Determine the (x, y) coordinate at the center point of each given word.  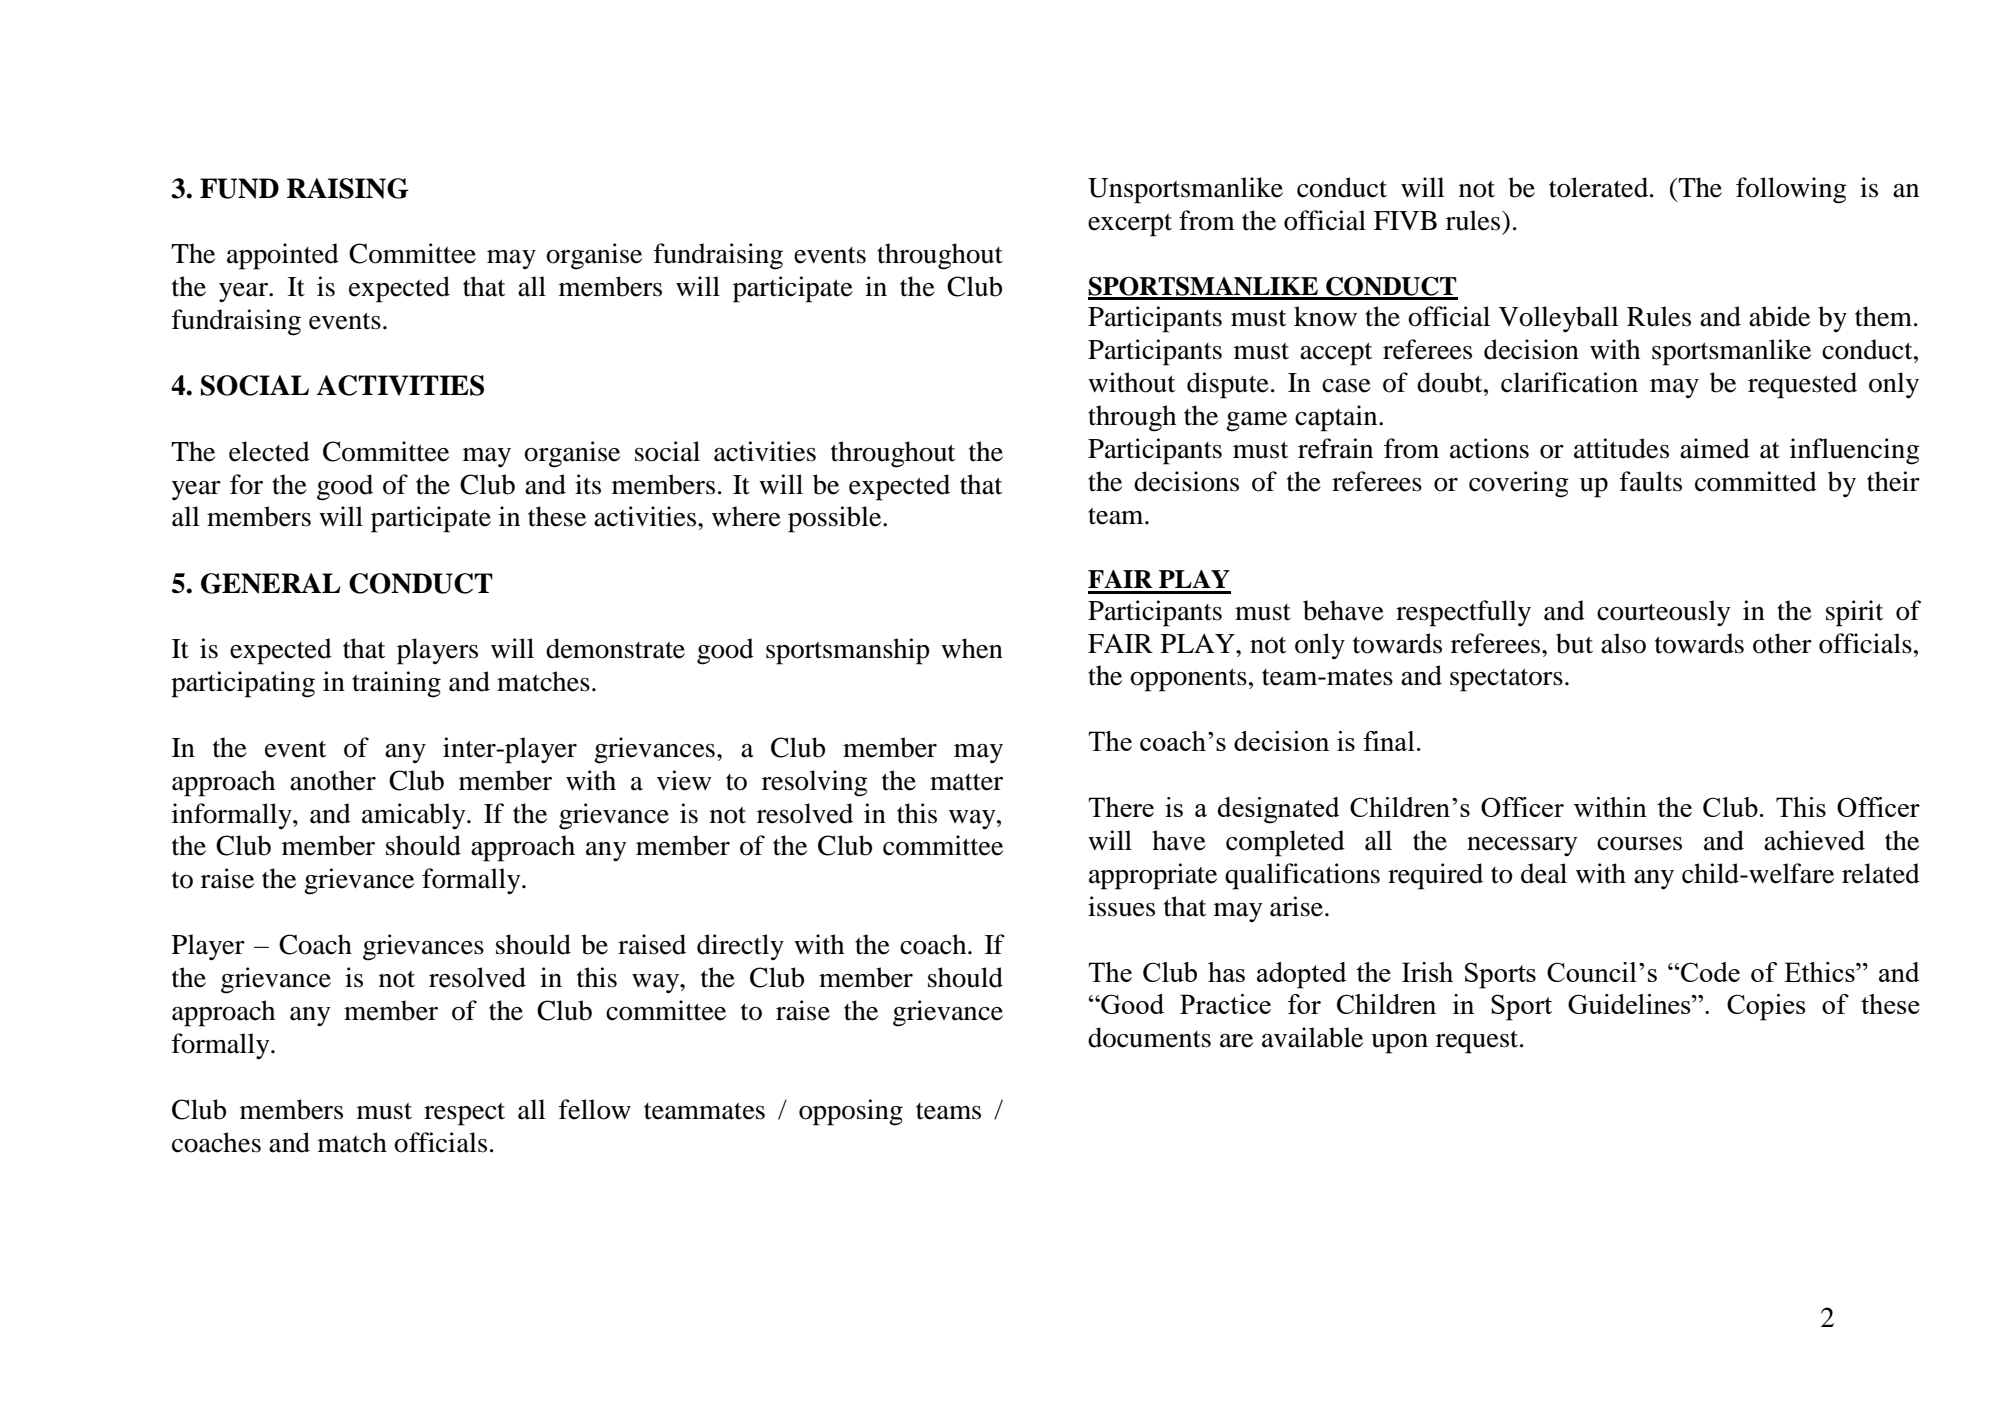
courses (1639, 844)
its (588, 484)
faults (1651, 481)
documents (1149, 1037)
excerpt (1130, 225)
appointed (283, 256)
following (1791, 190)
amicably (415, 816)
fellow (595, 1109)
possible (836, 519)
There (1121, 807)
